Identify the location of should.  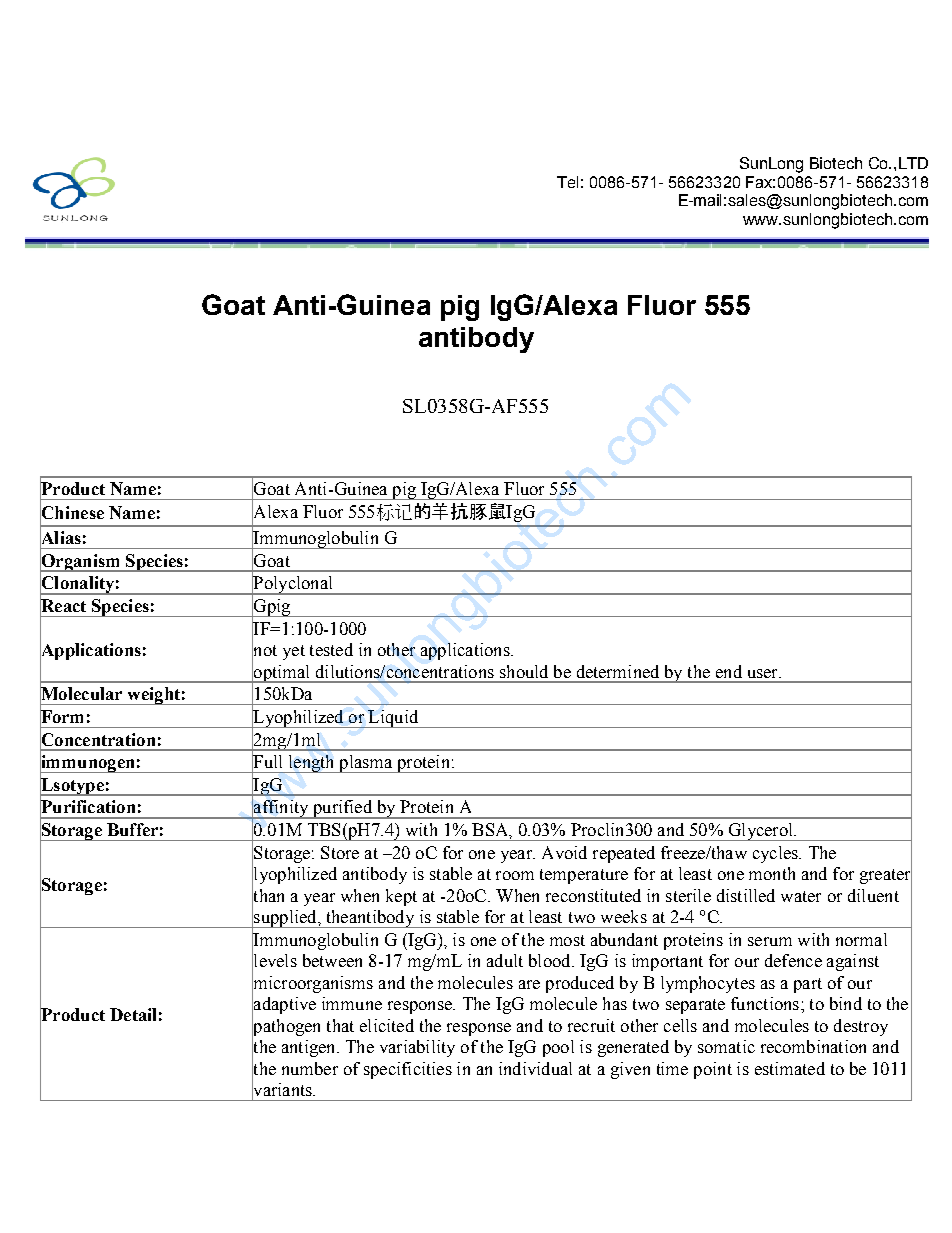
(524, 671).
